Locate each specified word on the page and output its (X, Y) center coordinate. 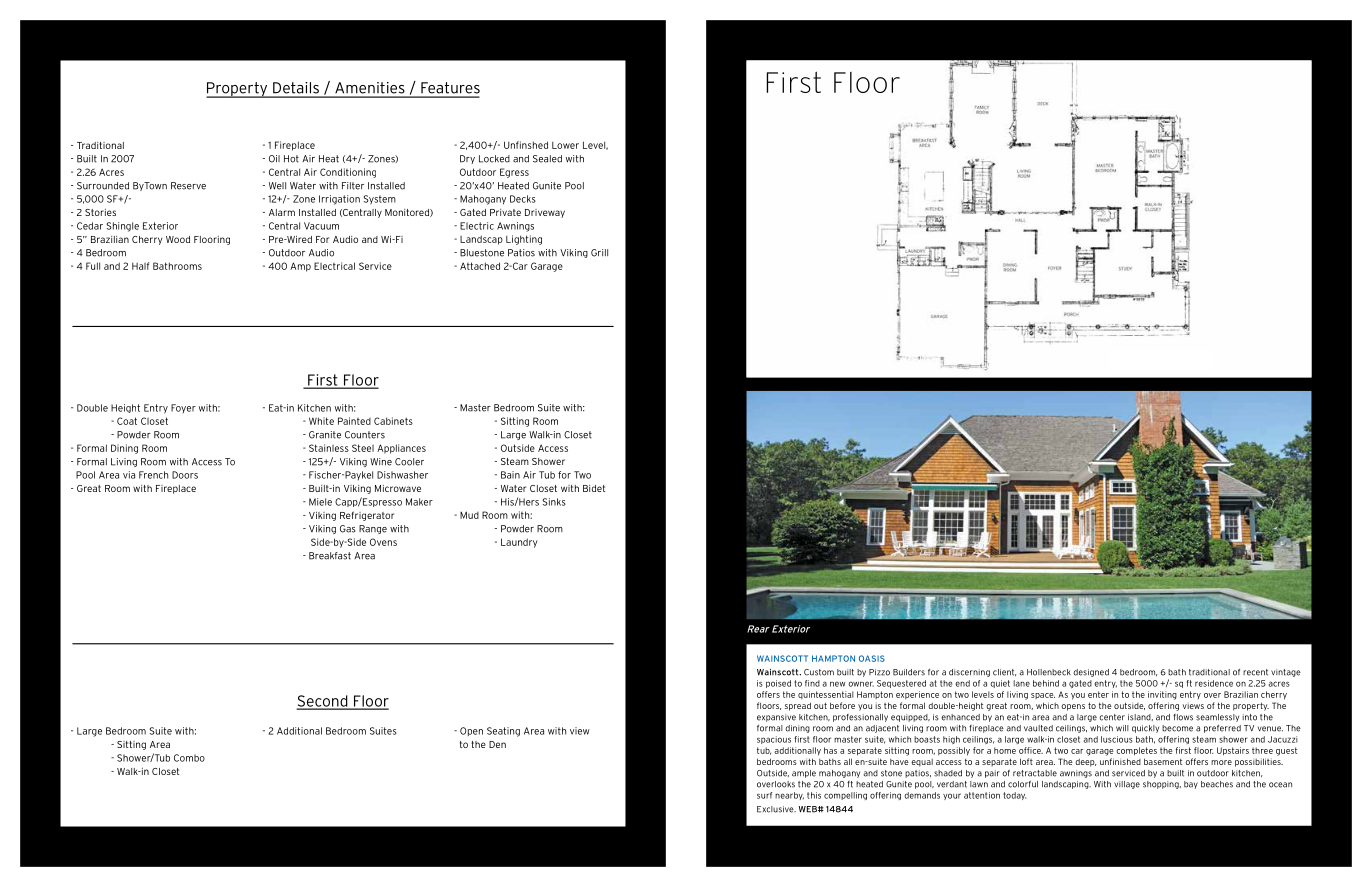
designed (1091, 673)
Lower (565, 145)
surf (764, 795)
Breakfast (330, 556)
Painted (354, 421)
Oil (274, 159)
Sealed (547, 159)
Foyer (183, 408)
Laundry (519, 543)
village (1127, 785)
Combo (189, 758)
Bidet (594, 488)
